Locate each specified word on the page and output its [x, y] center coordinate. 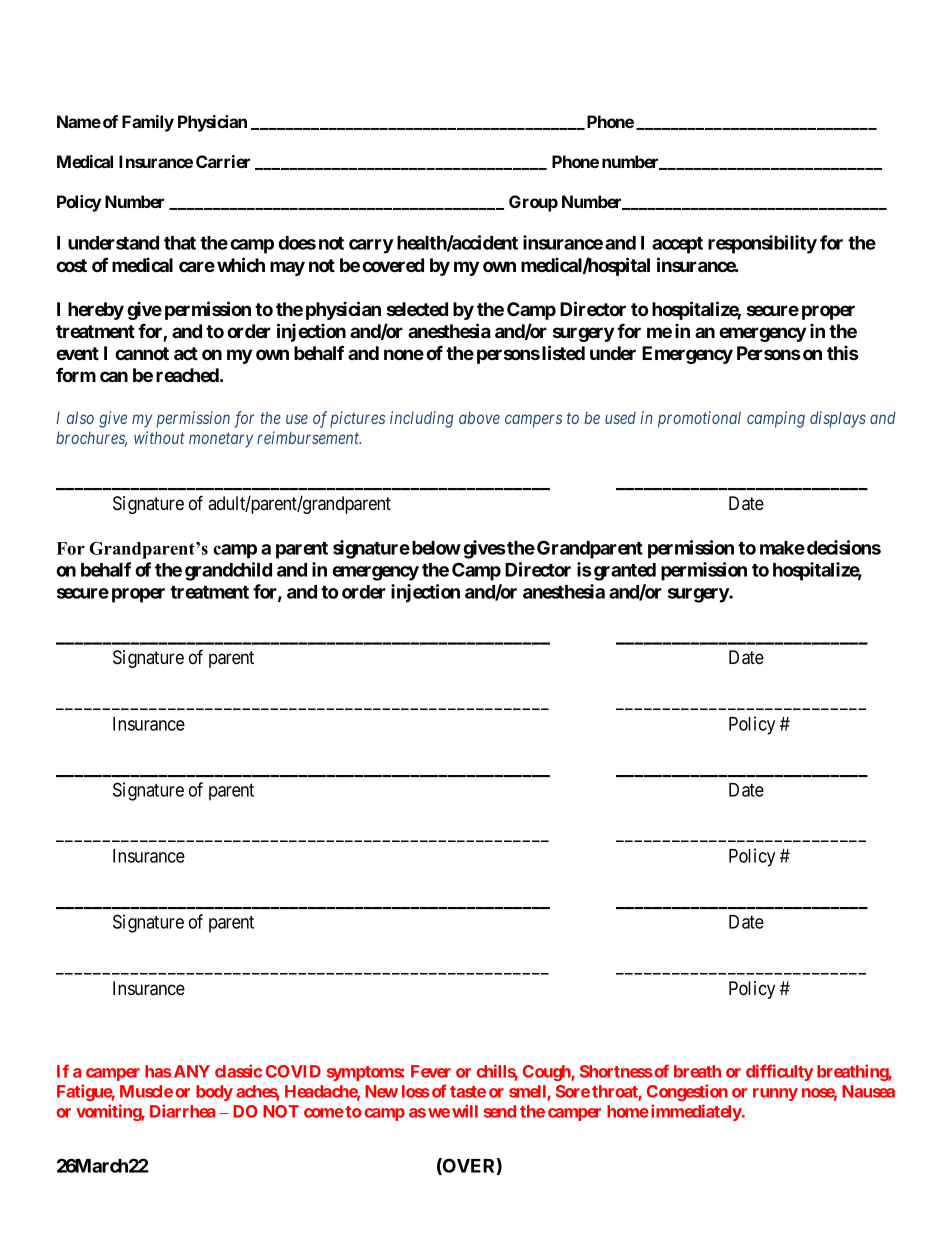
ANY [190, 1071]
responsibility [762, 244]
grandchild [228, 571]
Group [533, 203]
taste [468, 1092]
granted [625, 572]
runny [775, 1094]
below [436, 548]
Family [148, 123]
